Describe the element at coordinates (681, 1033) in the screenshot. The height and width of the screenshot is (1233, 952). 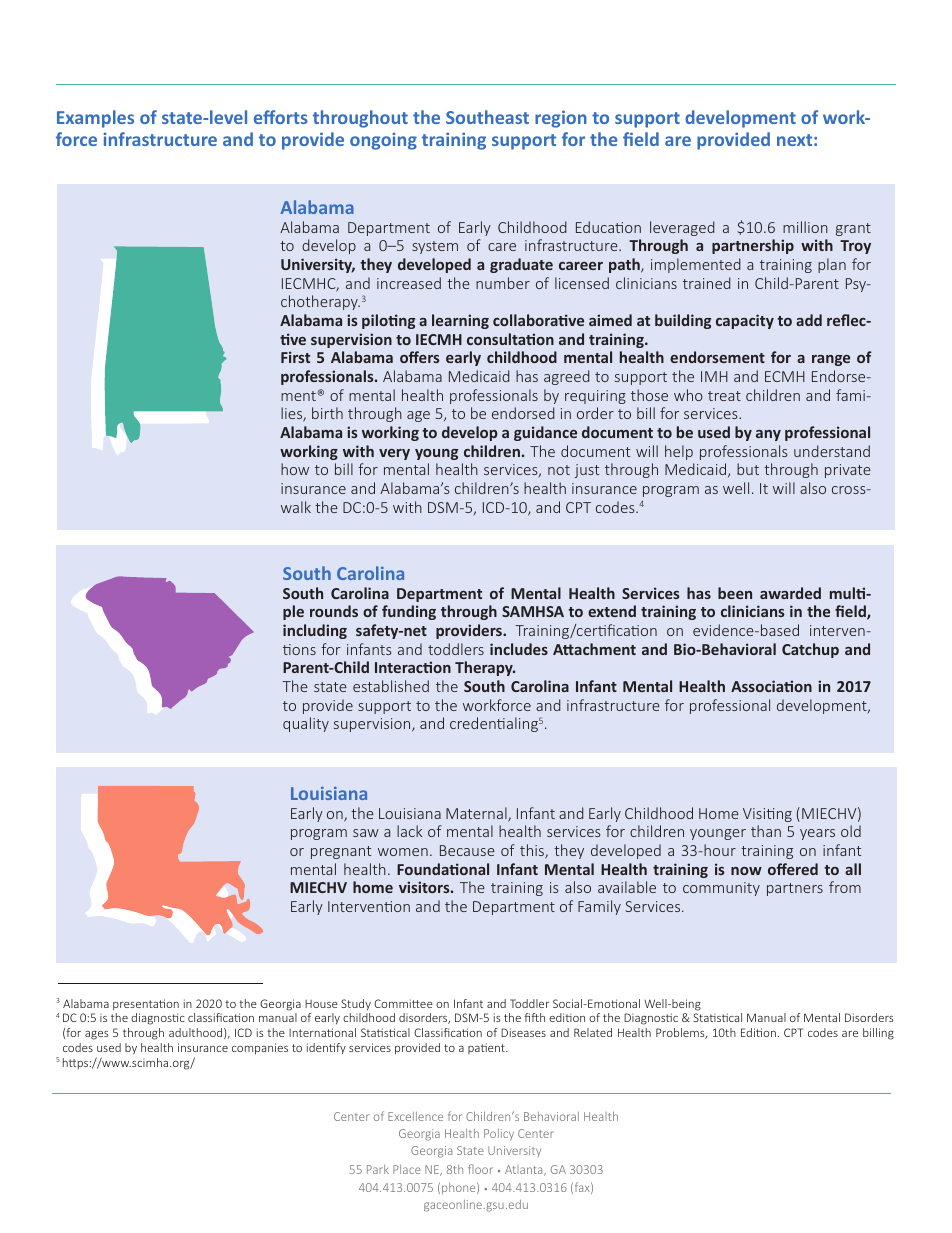
I see `Problems` at that location.
